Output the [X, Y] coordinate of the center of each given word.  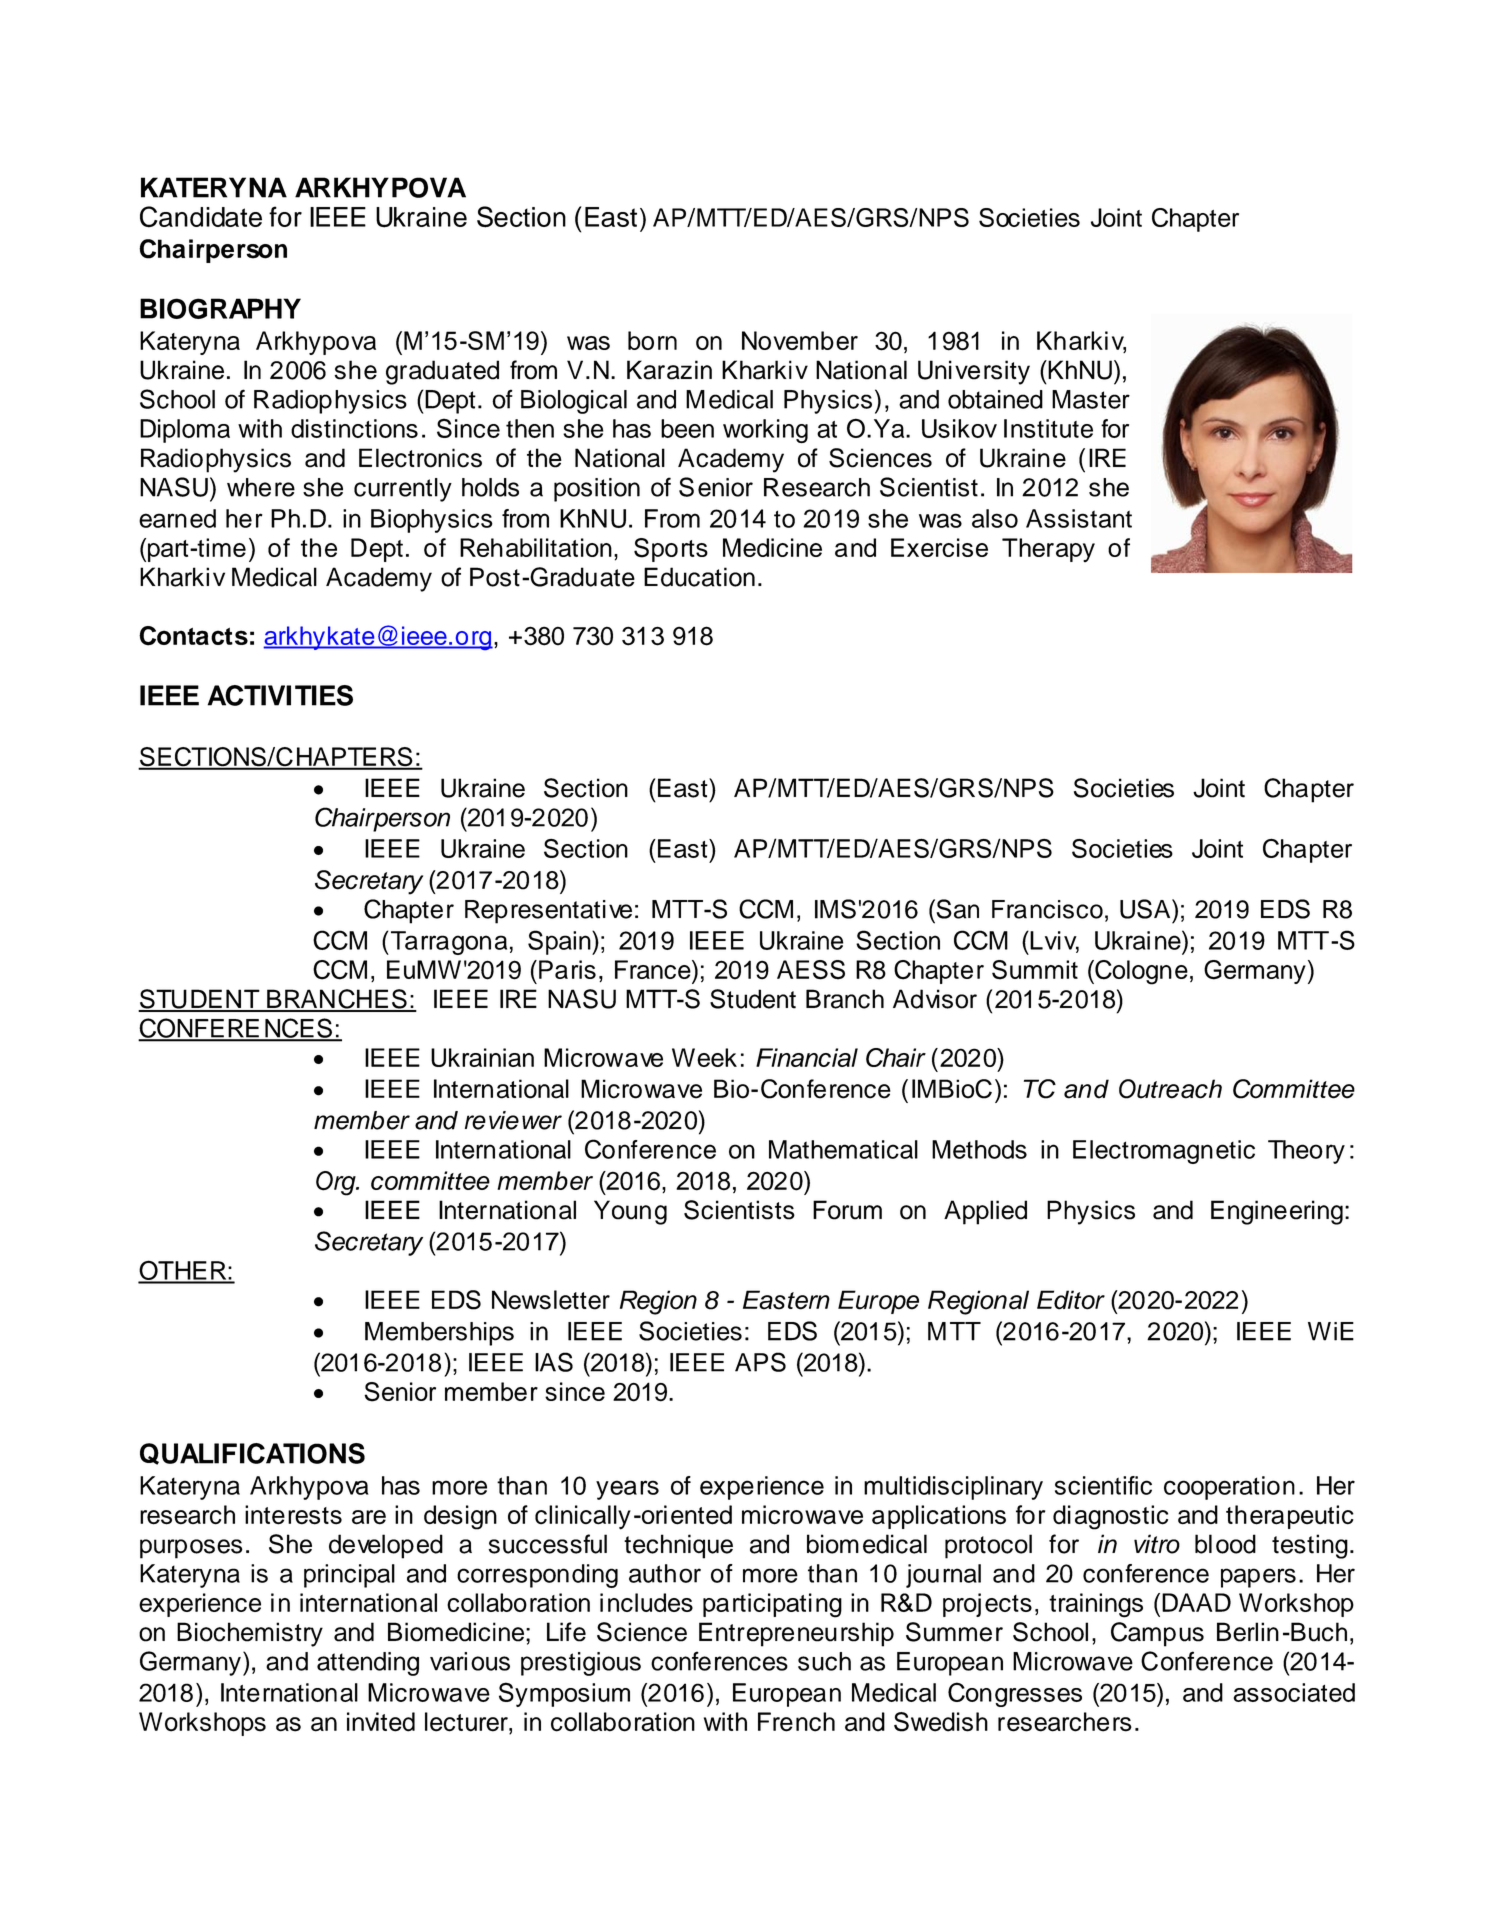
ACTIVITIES [280, 695]
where [261, 487]
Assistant [1079, 518]
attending [368, 1664]
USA [1146, 909]
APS [760, 1362]
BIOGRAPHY [220, 308]
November [800, 340]
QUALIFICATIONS [252, 1454]
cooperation [1229, 1488]
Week [704, 1057]
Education [699, 577]
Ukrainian [482, 1057]
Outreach [1170, 1089]
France [654, 969]
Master [1091, 399]
